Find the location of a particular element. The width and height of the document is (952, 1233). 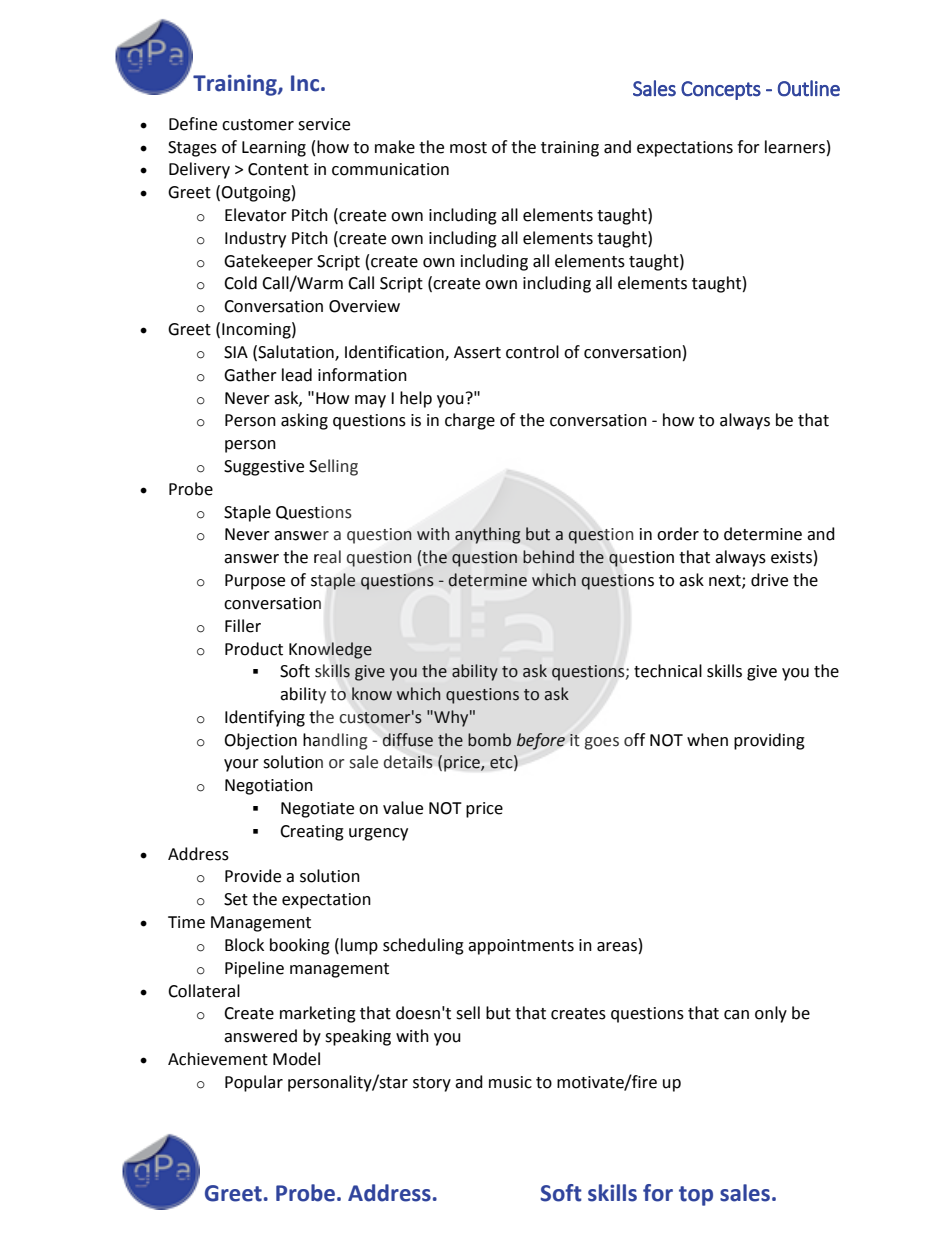

Concepts is located at coordinates (721, 90).
